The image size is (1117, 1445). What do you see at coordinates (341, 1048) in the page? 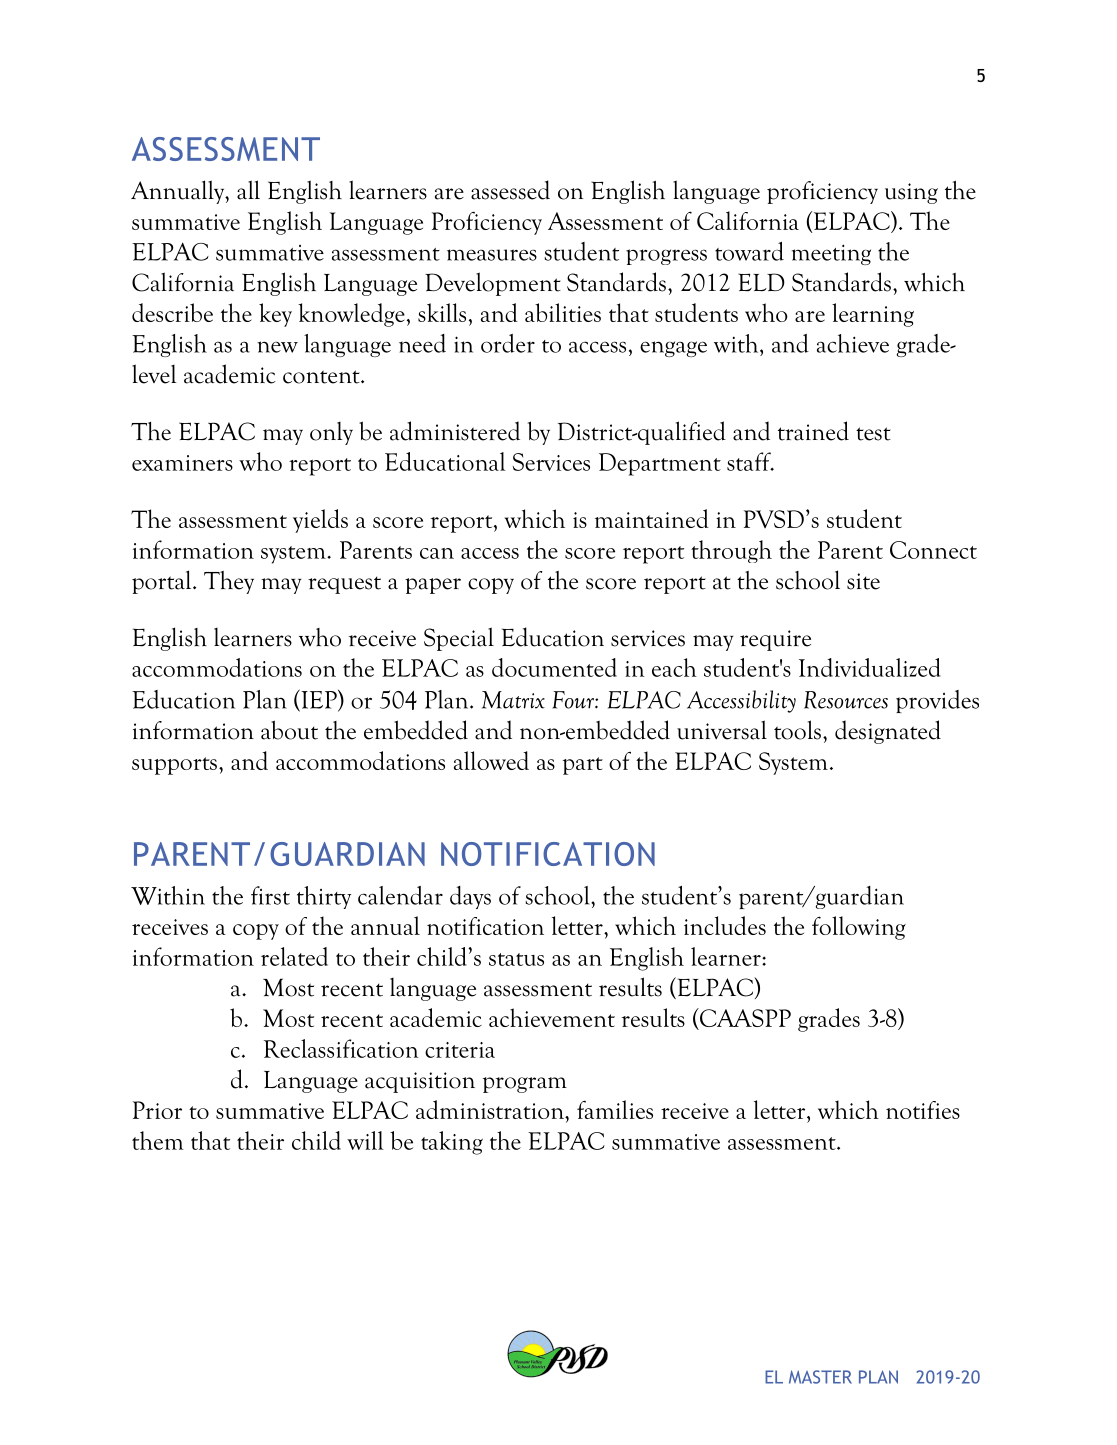
I see `Reclassification` at bounding box center [341, 1048].
